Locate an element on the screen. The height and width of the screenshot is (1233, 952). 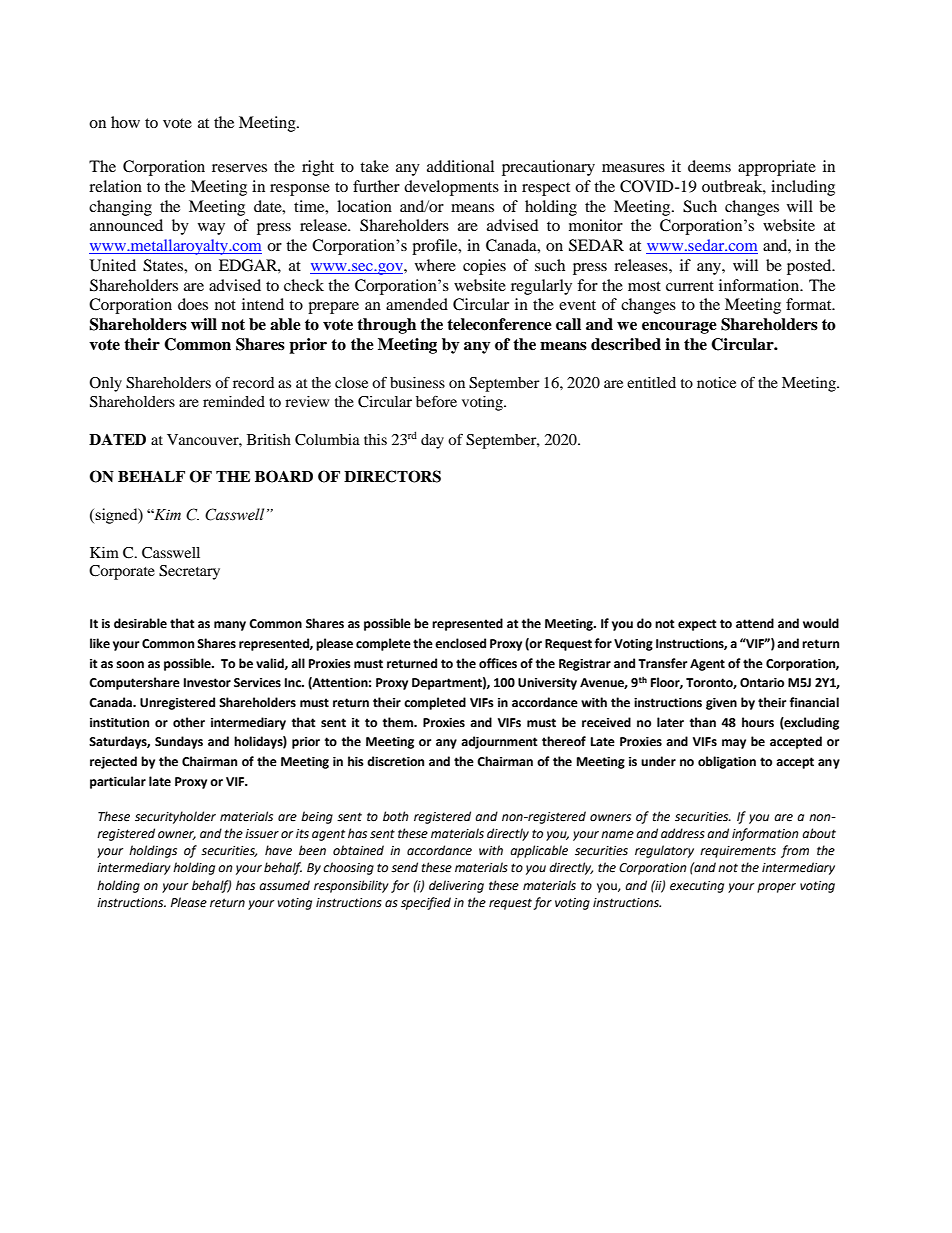
reminded is located at coordinates (234, 401).
